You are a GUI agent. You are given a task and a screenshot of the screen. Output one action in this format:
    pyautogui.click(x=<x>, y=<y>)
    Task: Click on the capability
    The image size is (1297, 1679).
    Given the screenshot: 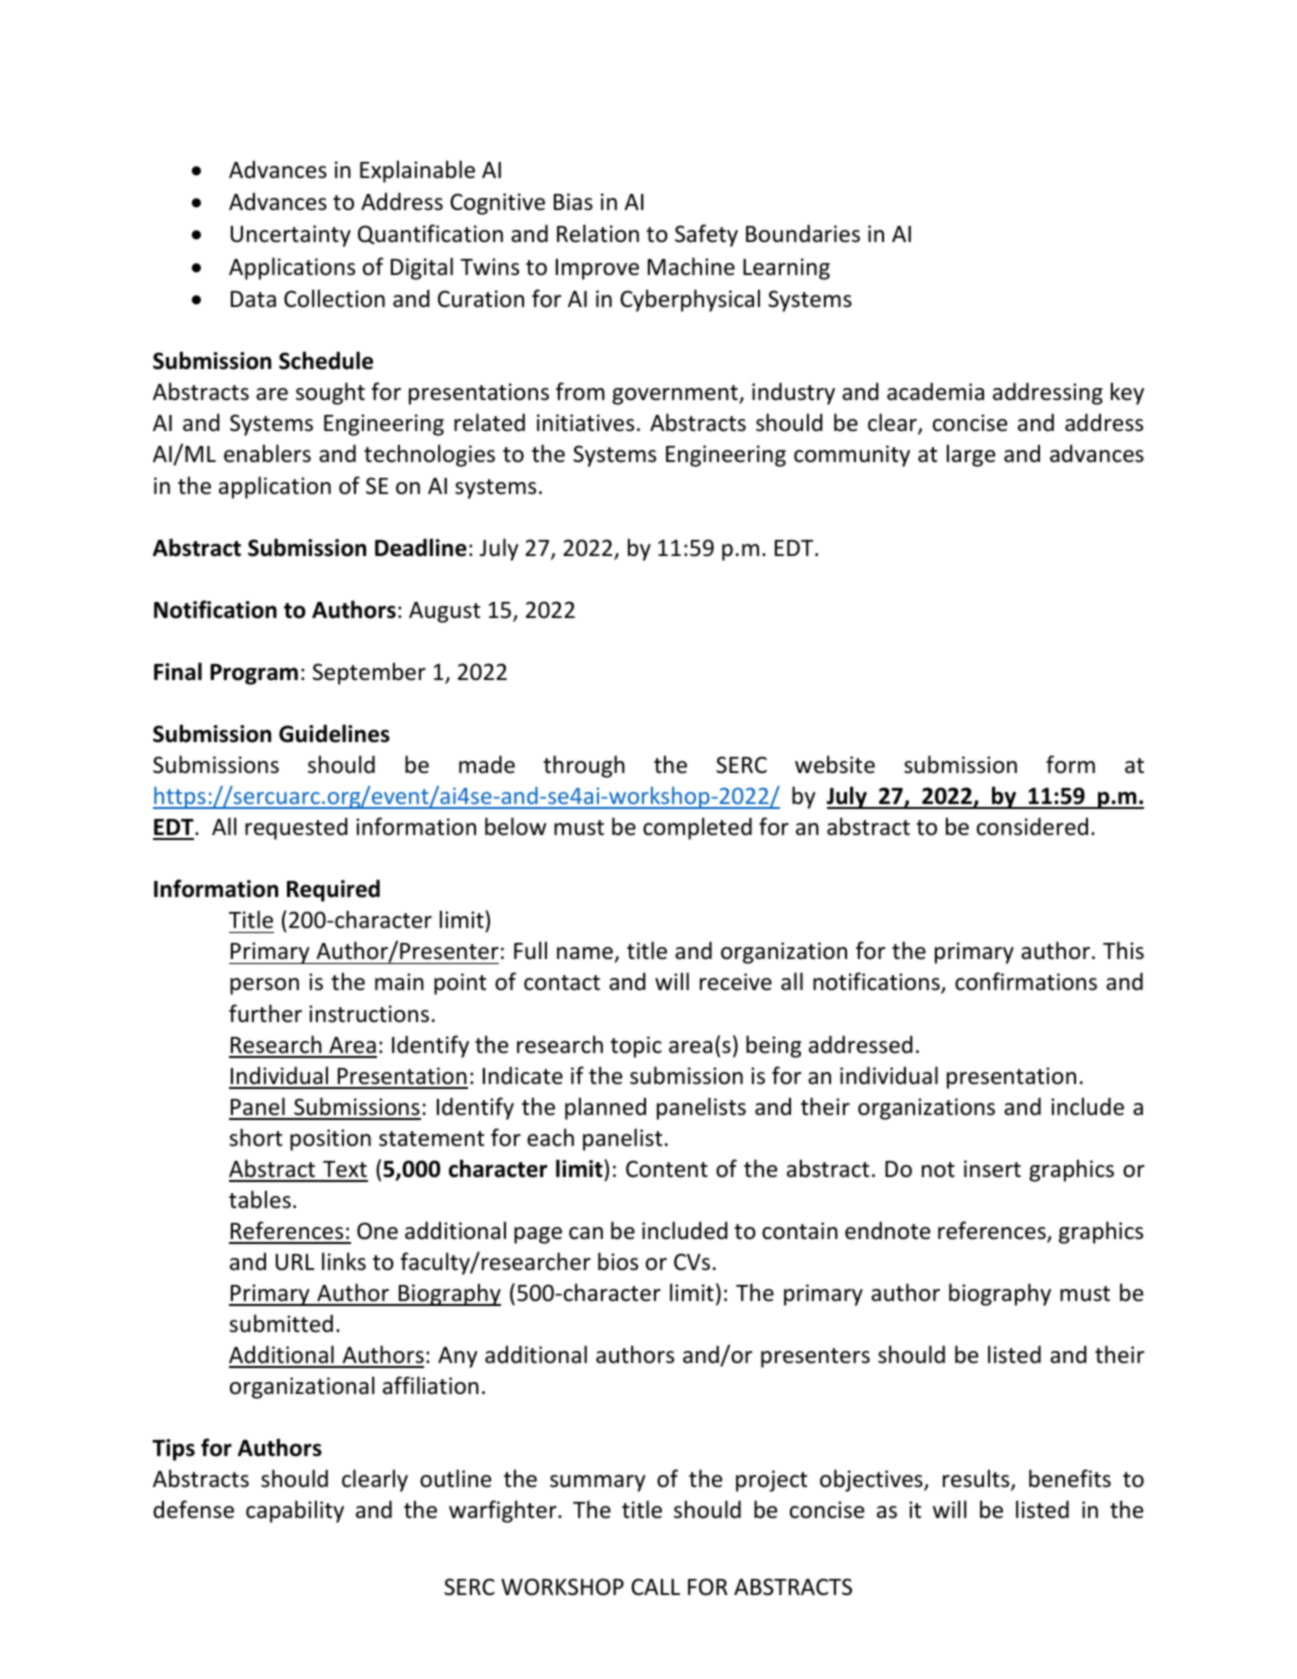 What is the action you would take?
    pyautogui.click(x=295, y=1511)
